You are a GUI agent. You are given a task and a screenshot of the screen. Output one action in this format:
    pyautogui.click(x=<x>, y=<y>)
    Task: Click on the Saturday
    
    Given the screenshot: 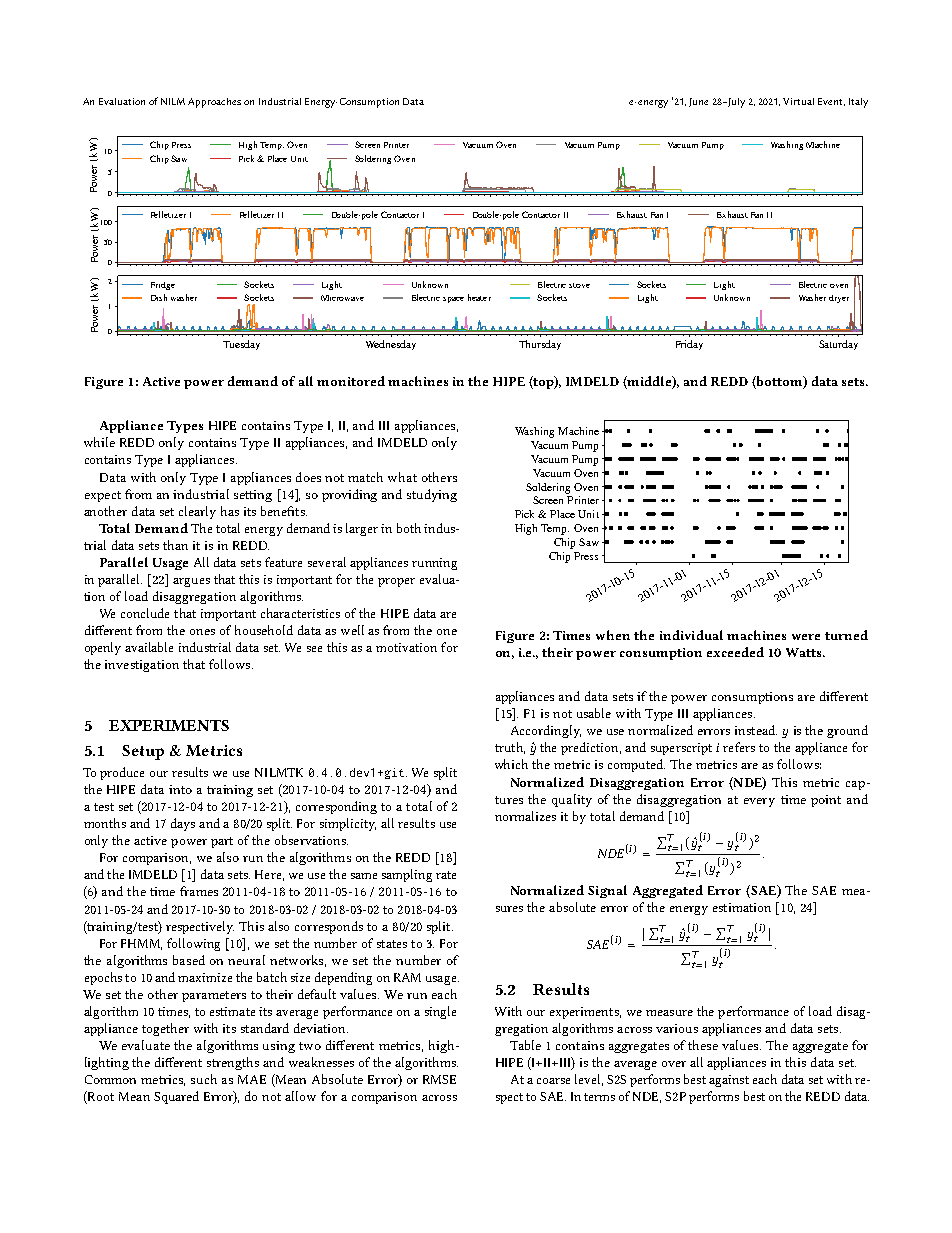 What is the action you would take?
    pyautogui.click(x=838, y=345)
